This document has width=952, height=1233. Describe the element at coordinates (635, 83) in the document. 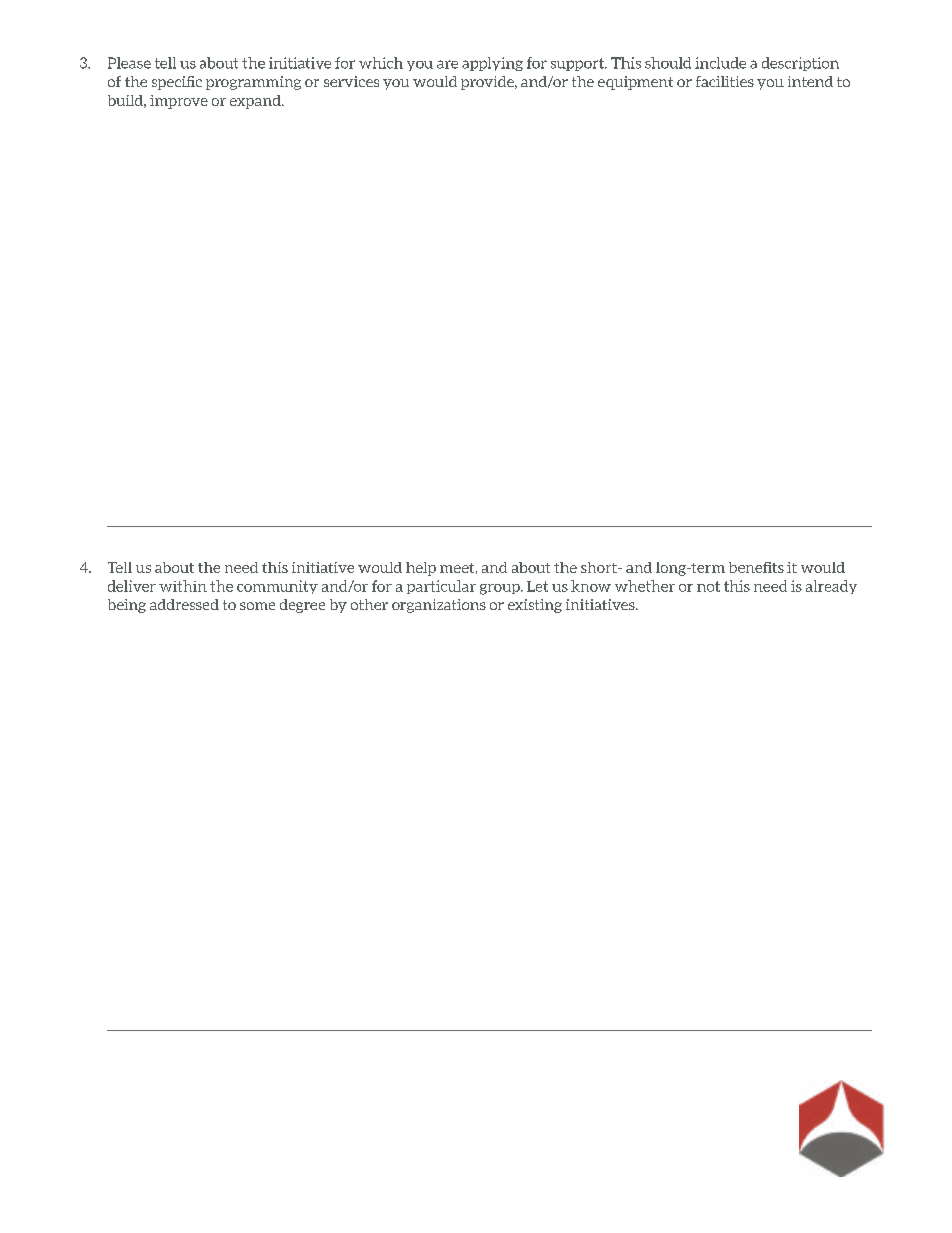

I see `equipment` at that location.
